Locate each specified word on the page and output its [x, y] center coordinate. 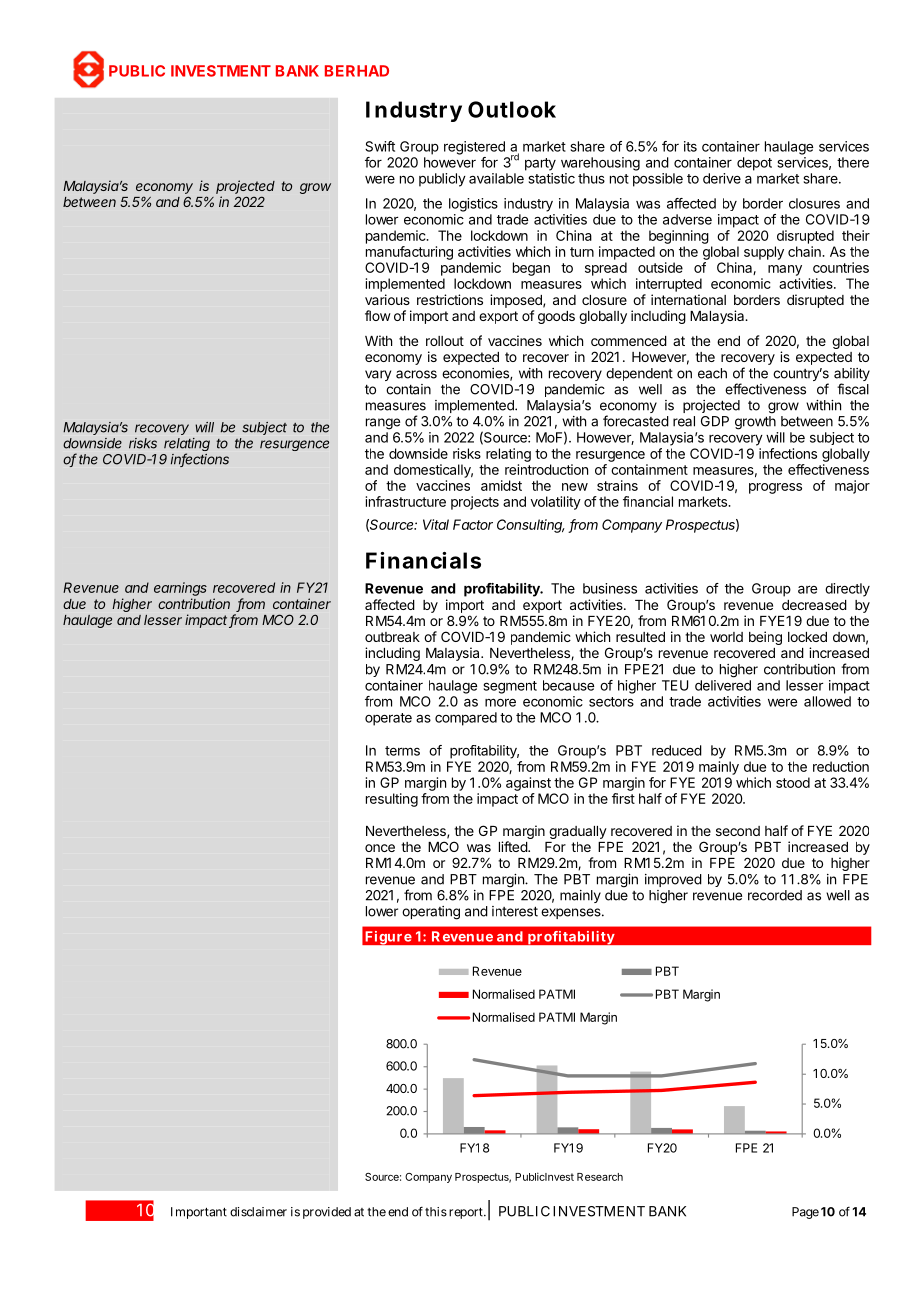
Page [805, 1213]
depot [754, 164]
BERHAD [357, 71]
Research [600, 1177]
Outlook [512, 109]
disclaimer [258, 1212]
